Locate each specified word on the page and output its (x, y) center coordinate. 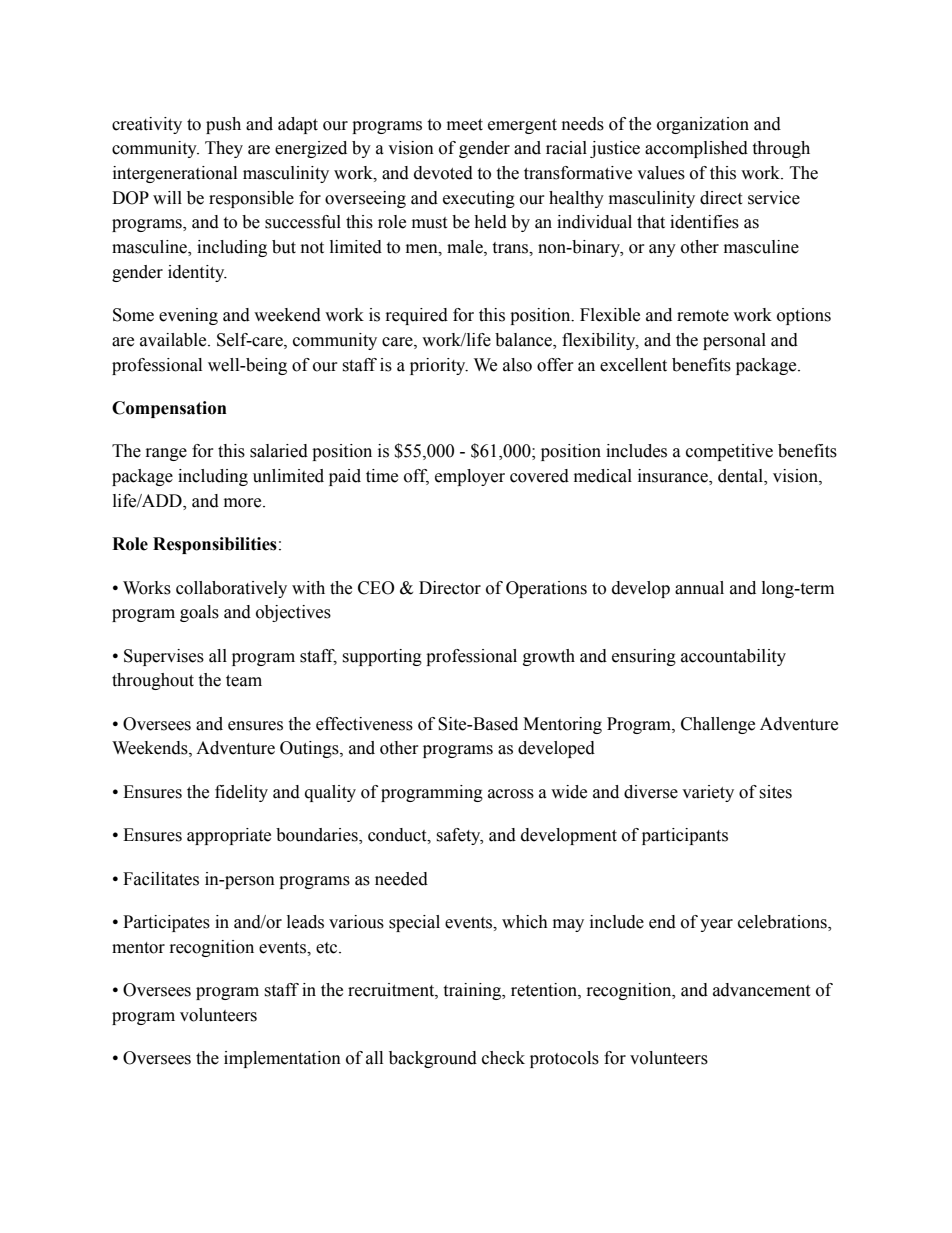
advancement (761, 990)
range (166, 454)
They (224, 149)
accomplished (696, 149)
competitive (729, 452)
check (503, 1058)
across (511, 794)
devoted (443, 173)
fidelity (241, 793)
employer (470, 477)
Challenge (718, 725)
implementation (282, 1059)
